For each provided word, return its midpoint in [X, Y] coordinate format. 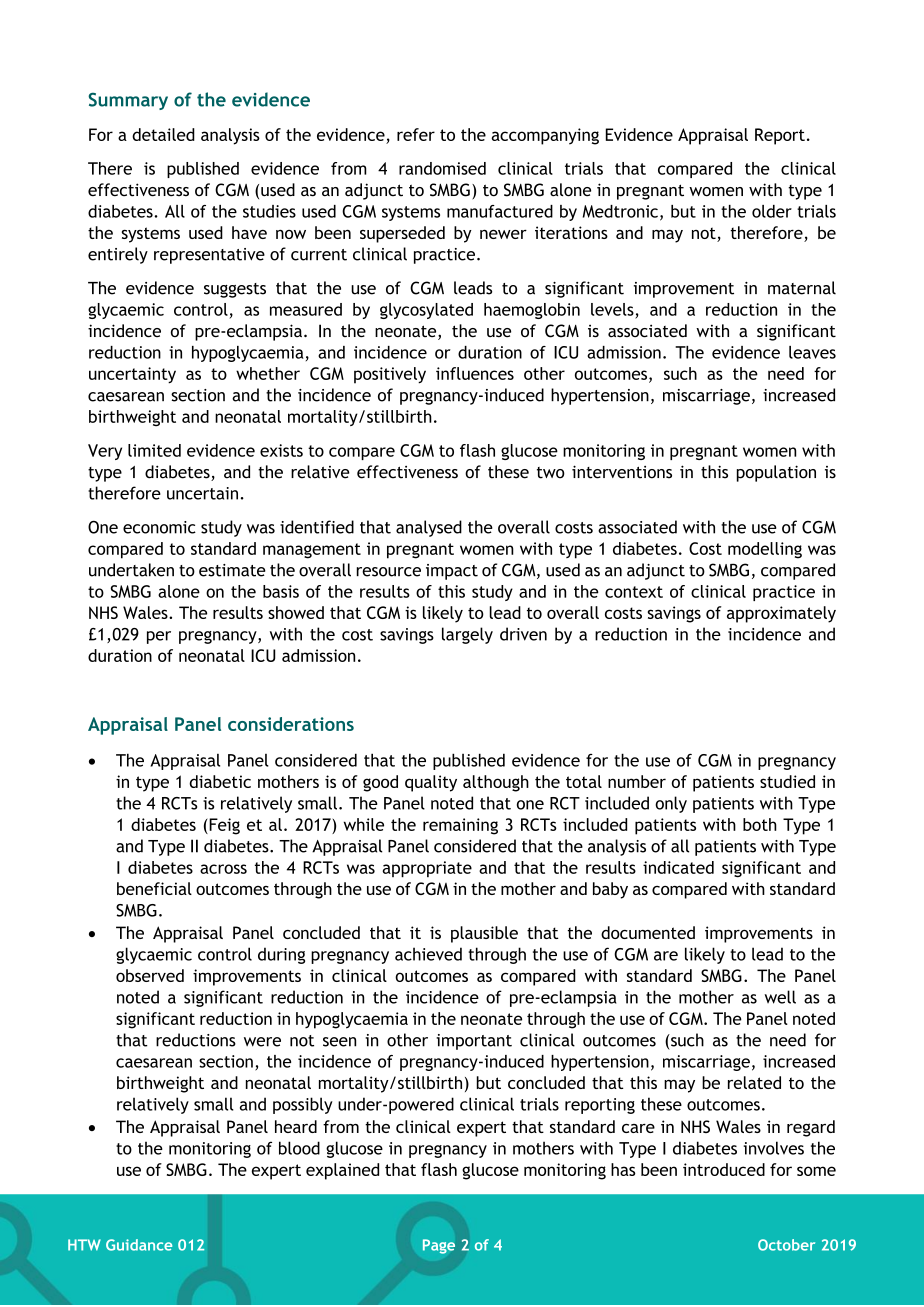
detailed [163, 134]
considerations [291, 724]
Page [439, 1246]
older [772, 211]
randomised [442, 168]
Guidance [139, 1245]
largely [467, 635]
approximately [781, 614]
